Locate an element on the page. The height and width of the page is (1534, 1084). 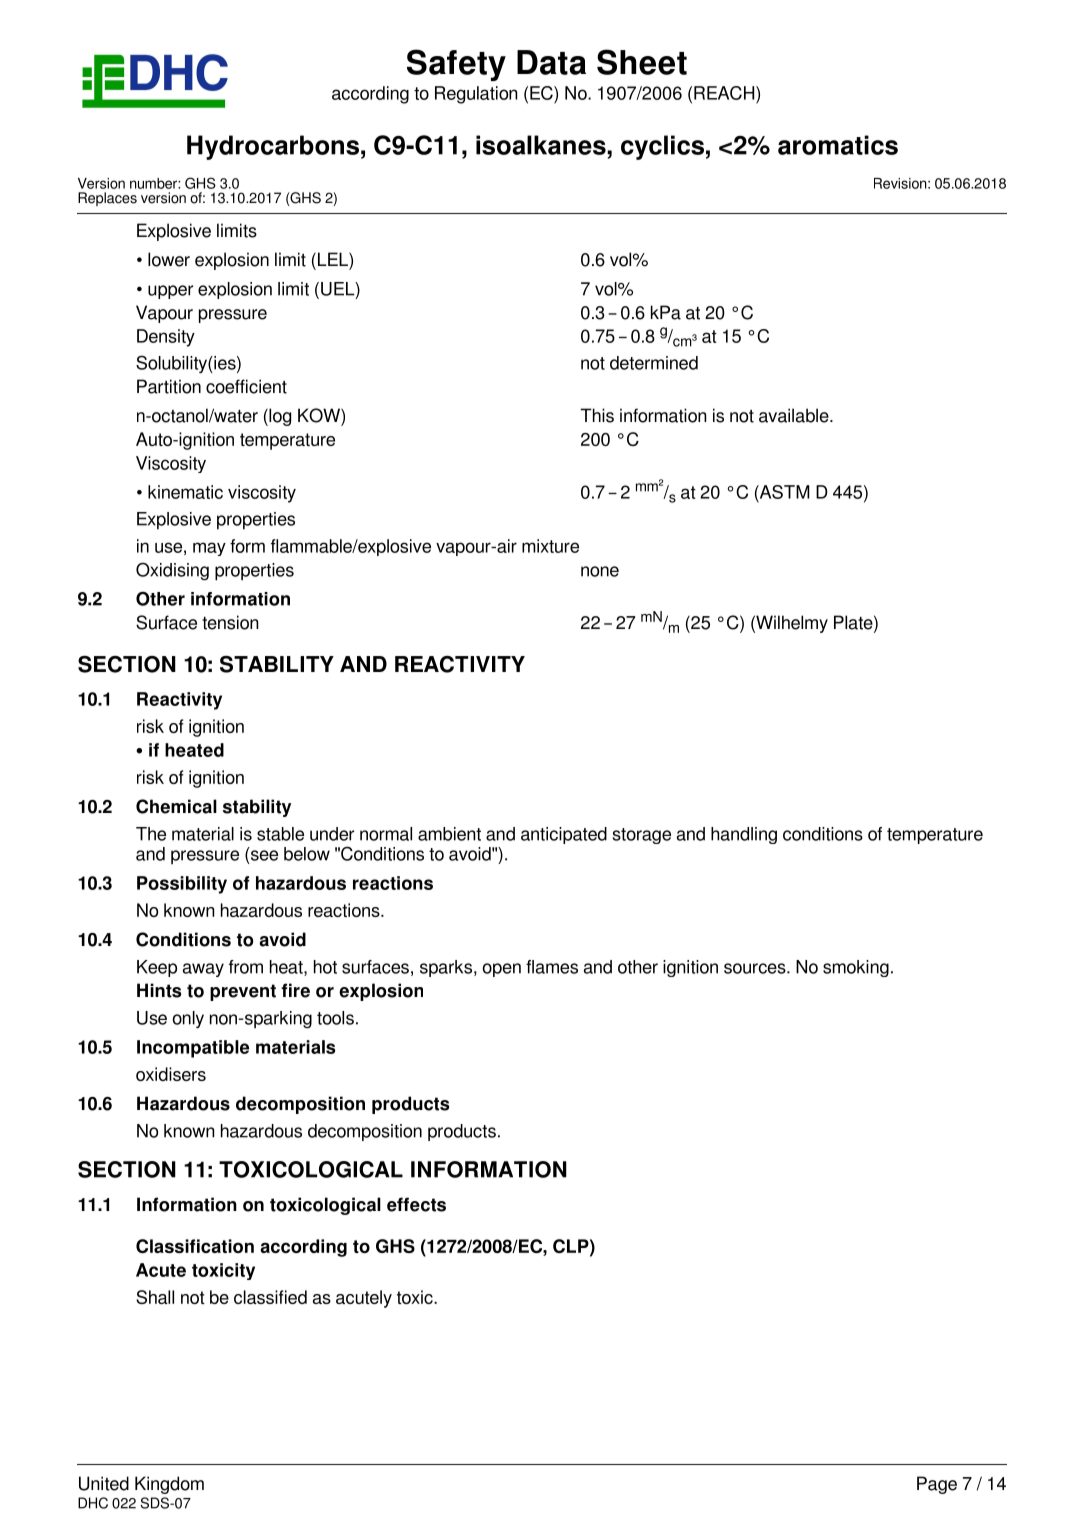
only is located at coordinates (188, 1019).
